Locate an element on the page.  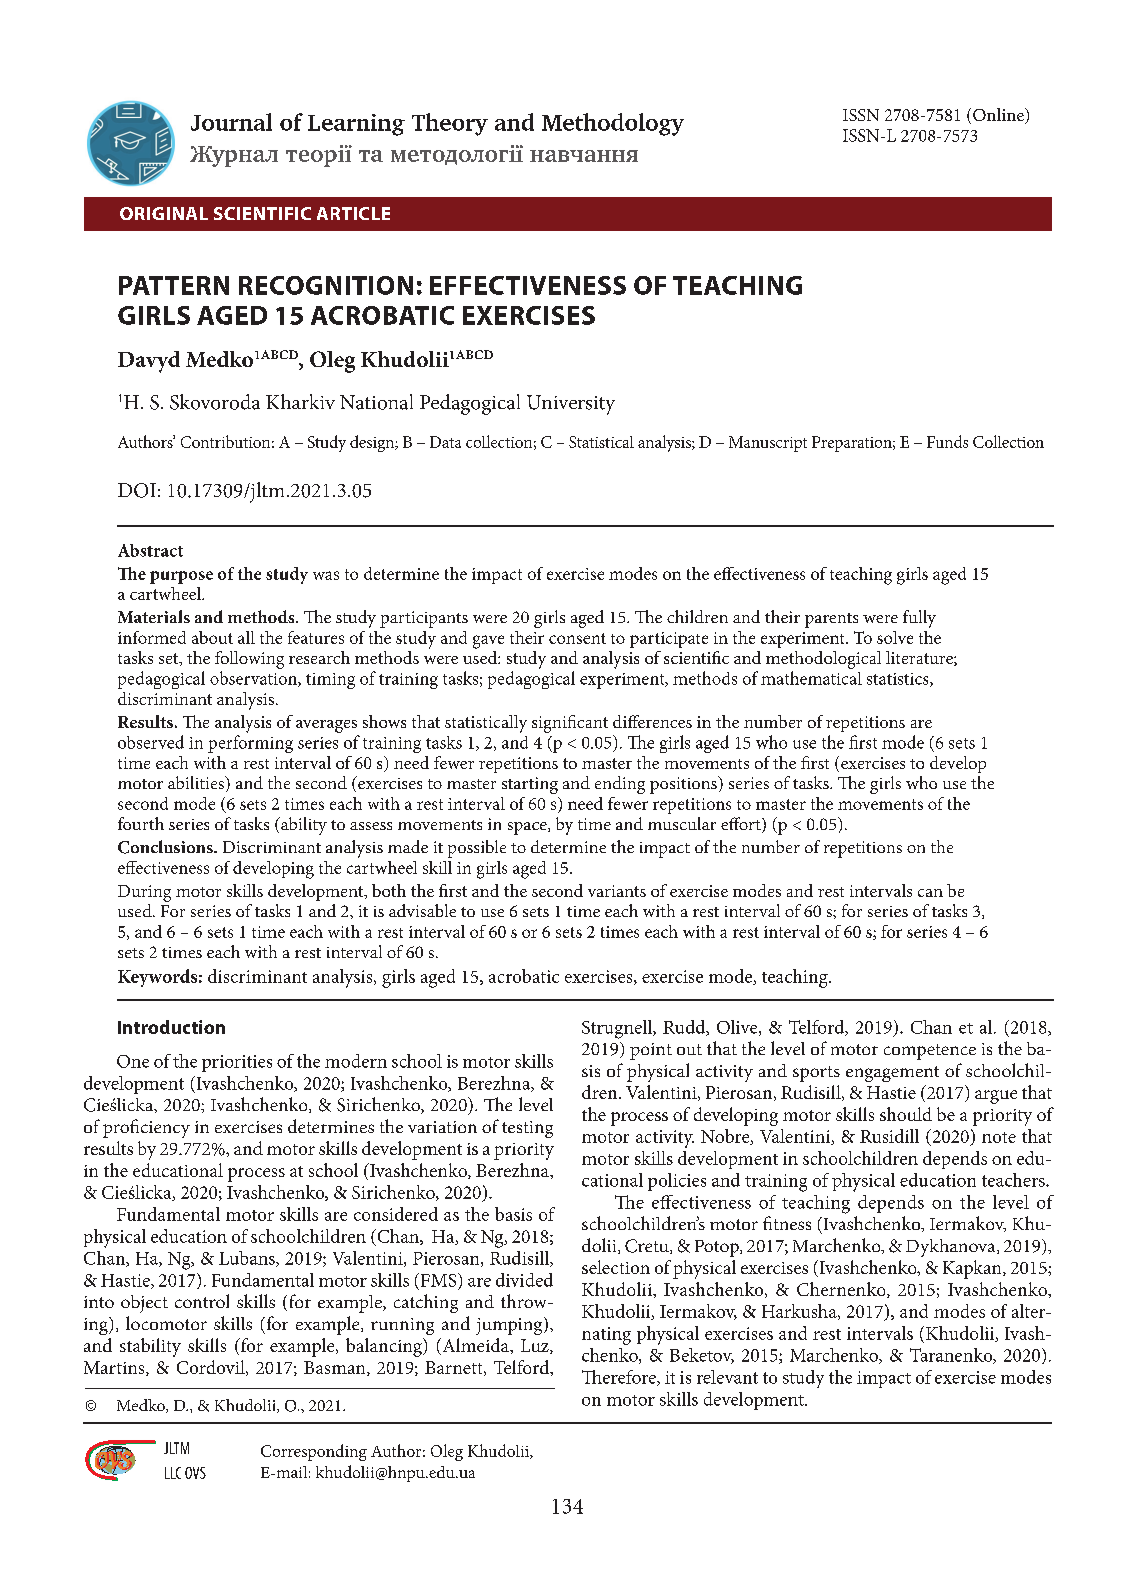
starting is located at coordinates (530, 785).
